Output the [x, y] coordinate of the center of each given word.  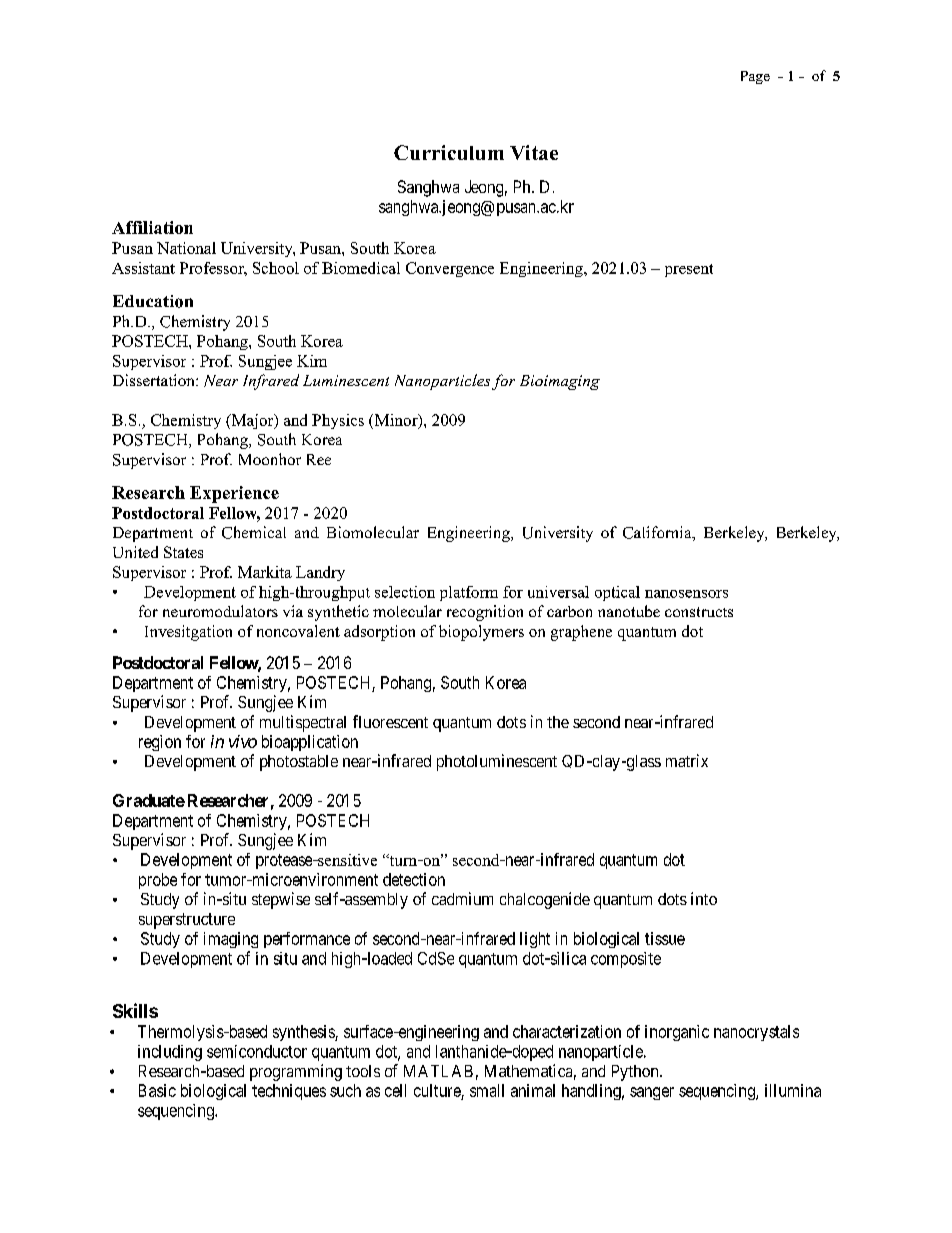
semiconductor [257, 1051]
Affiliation [152, 227]
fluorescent [390, 721]
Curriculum [449, 152]
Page [755, 77]
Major [252, 421]
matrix [687, 760]
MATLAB [438, 1071]
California [658, 533]
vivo [243, 741]
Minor [396, 421]
